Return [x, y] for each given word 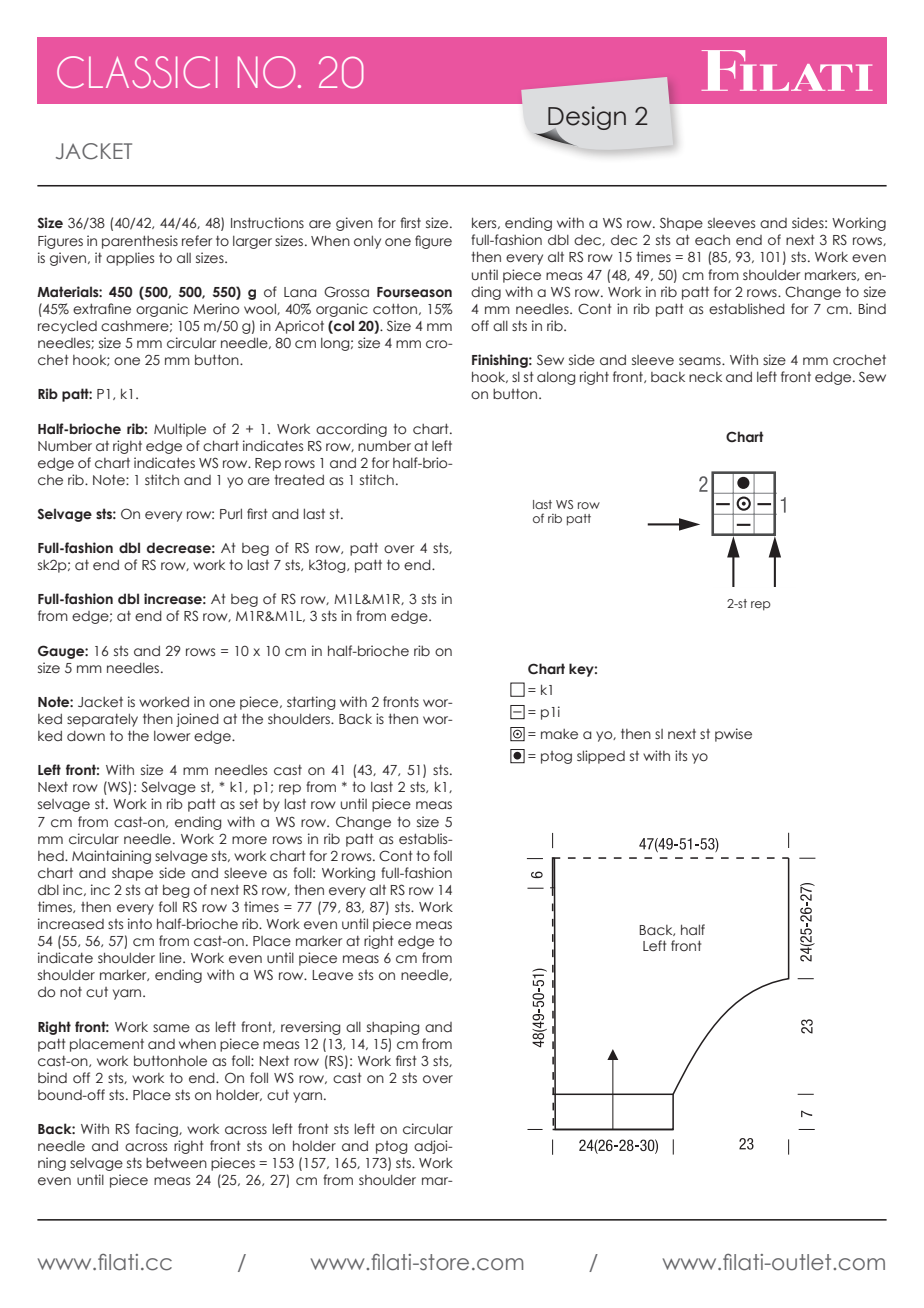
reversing [310, 1028]
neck [705, 377]
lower [172, 736]
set [249, 804]
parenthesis [140, 242]
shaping [393, 1028]
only [367, 242]
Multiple [180, 430]
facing [157, 1130]
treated [299, 480]
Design [586, 119]
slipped [601, 757]
